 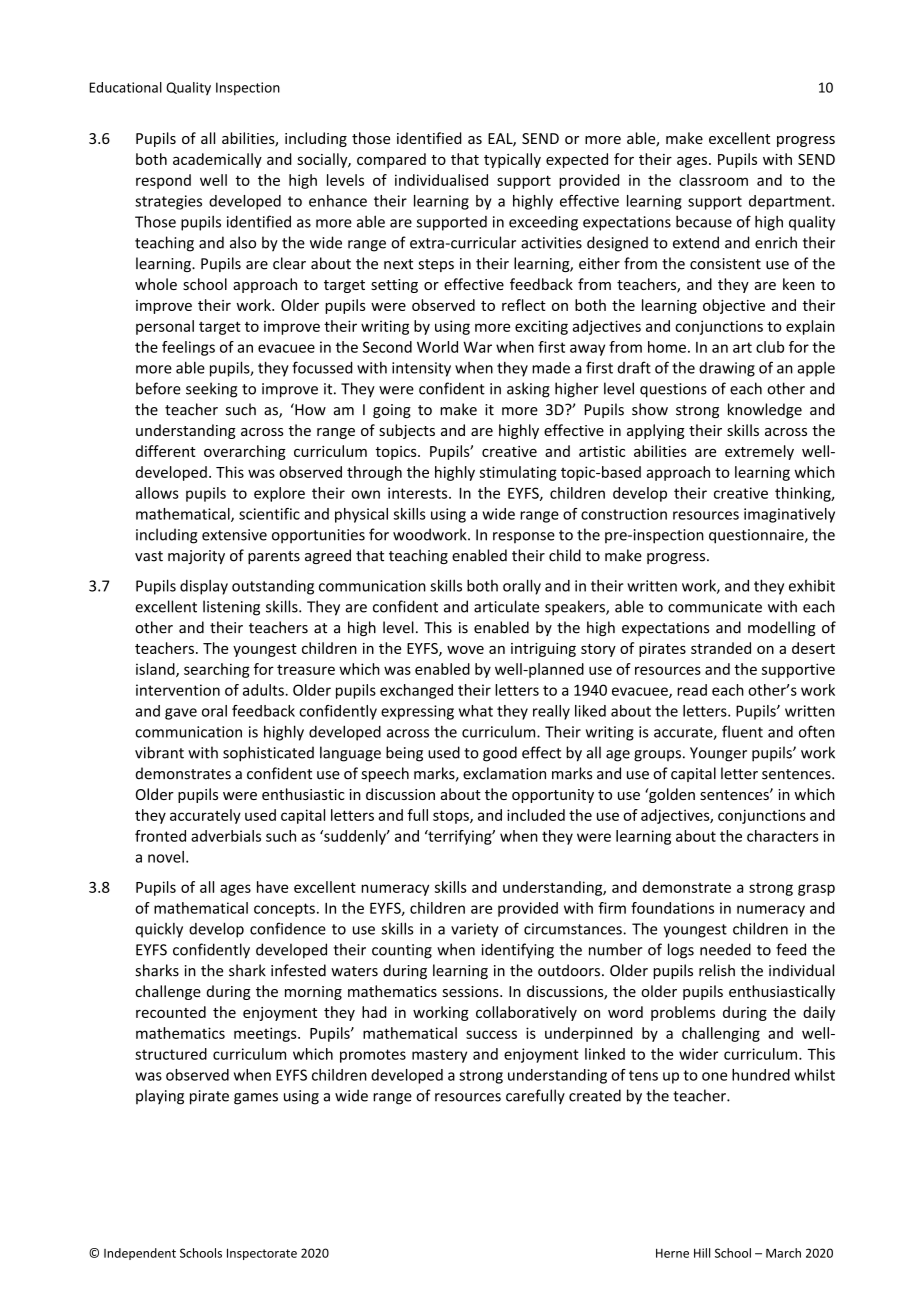 What do you see at coordinates (721, 648) in the screenshot?
I see `stranded` at bounding box center [721, 648].
